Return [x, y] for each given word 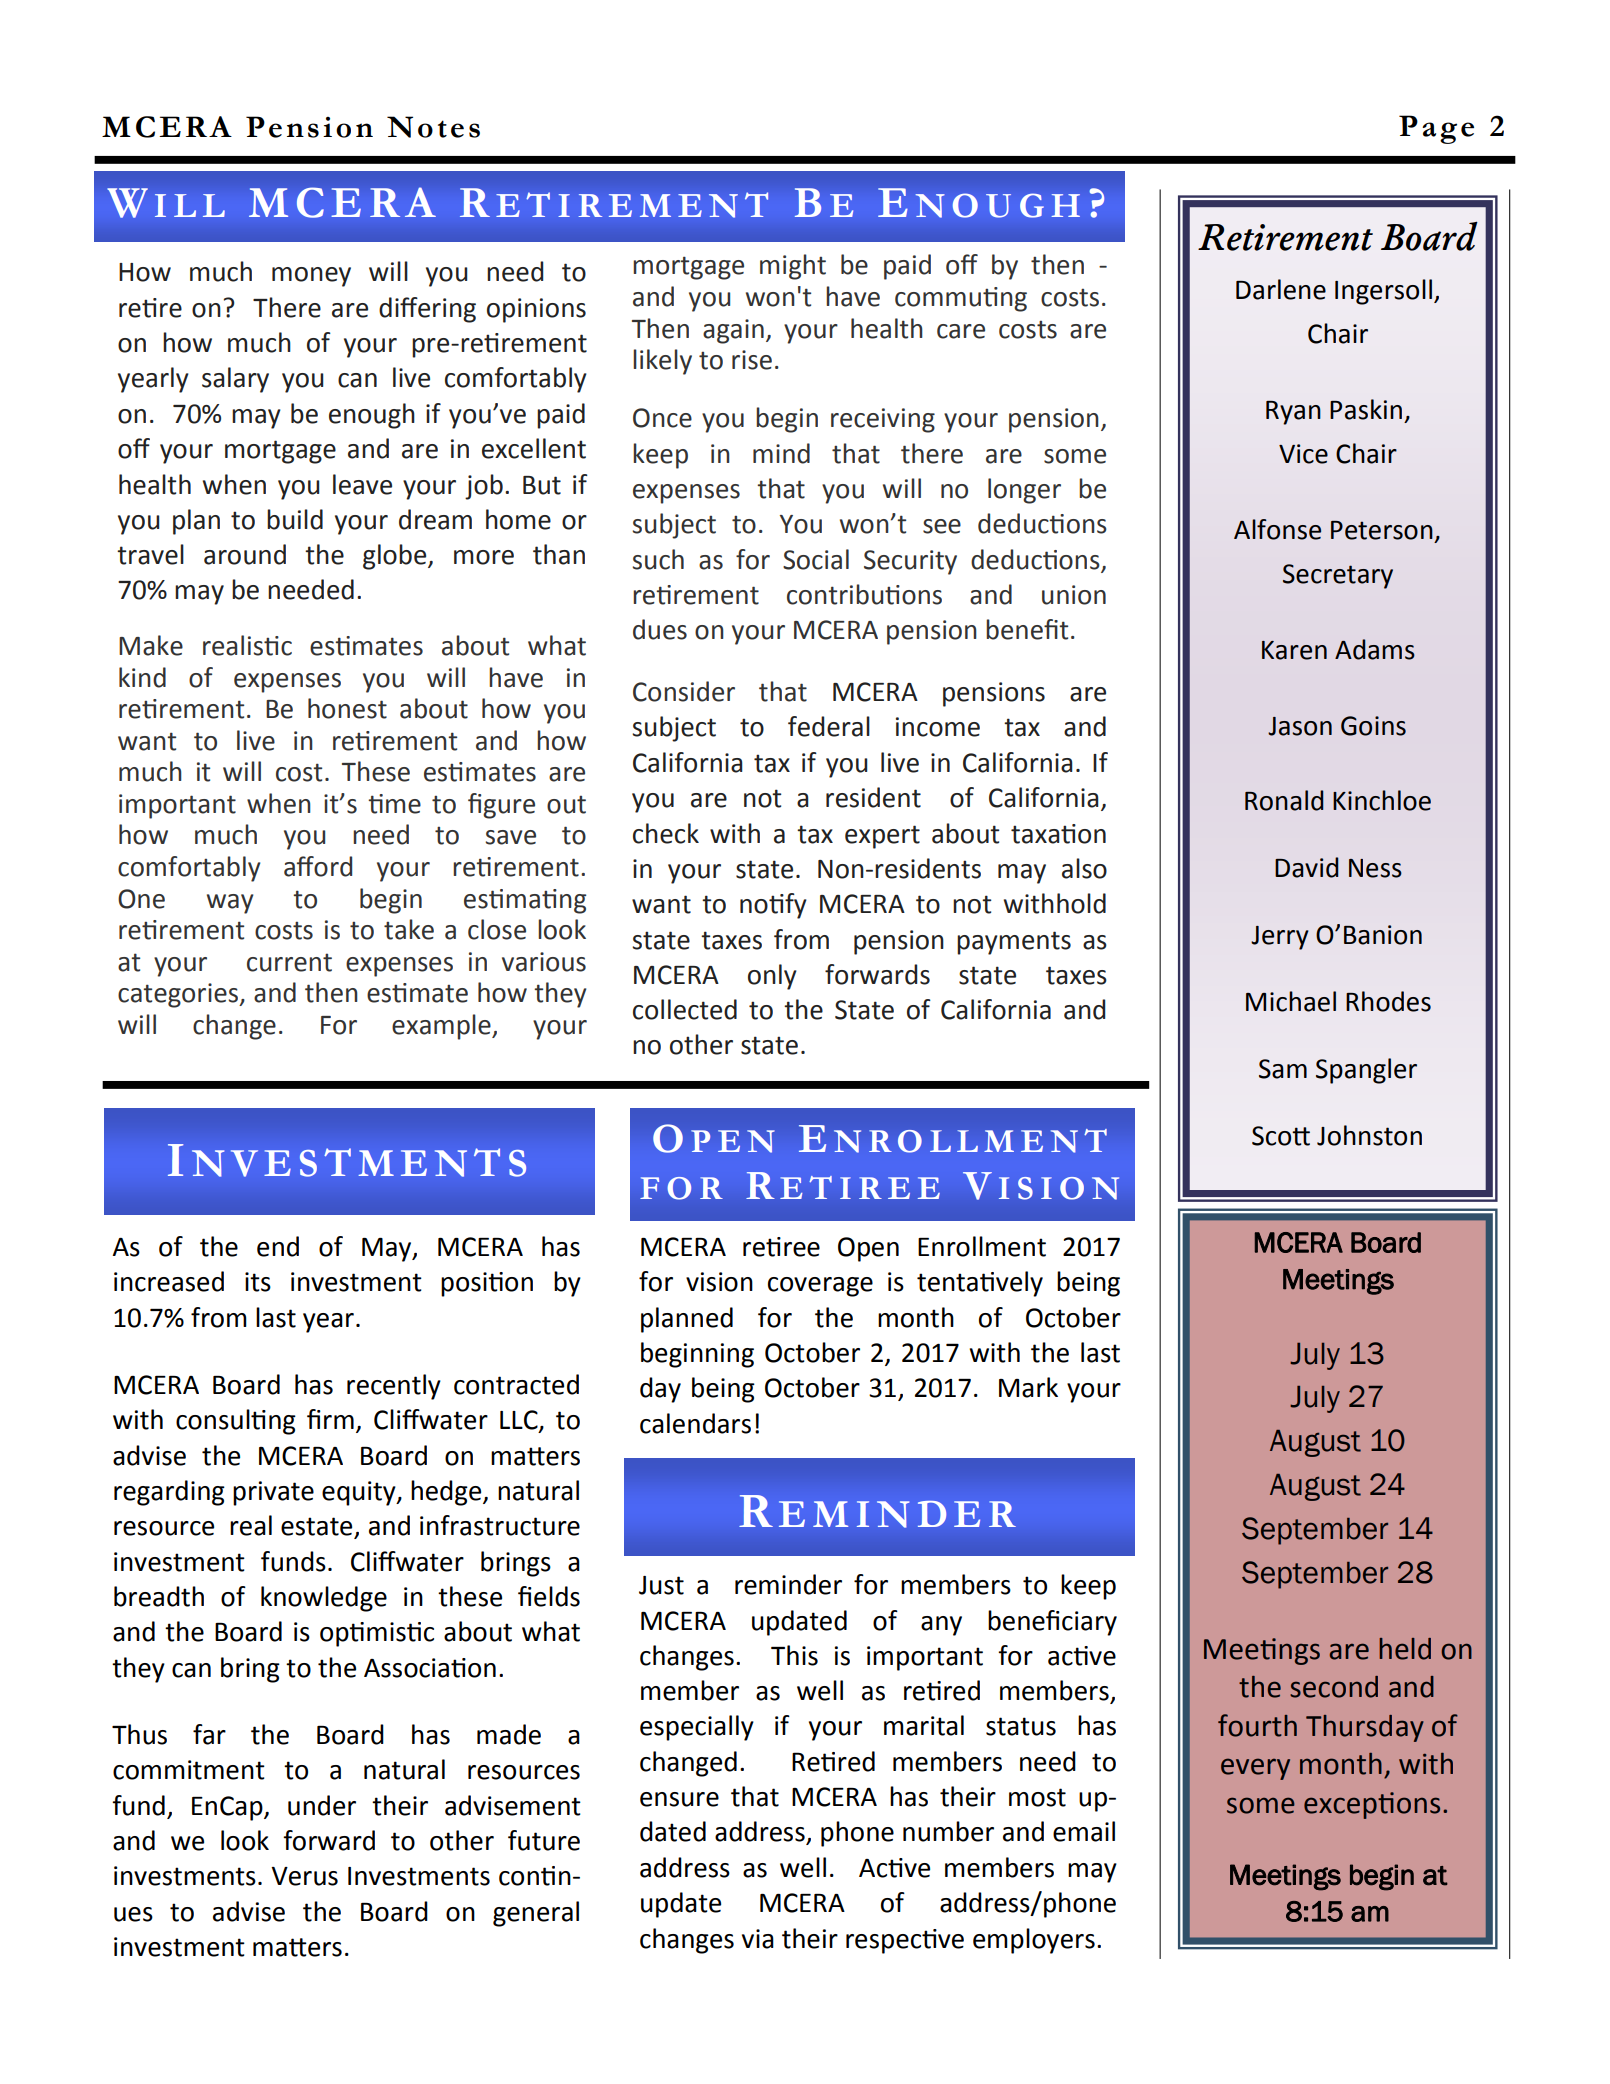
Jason [1300, 726]
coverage [820, 1287]
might [793, 267]
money [311, 277]
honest [347, 708]
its [258, 1282]
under [322, 1805]
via [758, 1939]
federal [829, 726]
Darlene [1281, 289]
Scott [1281, 1136]
